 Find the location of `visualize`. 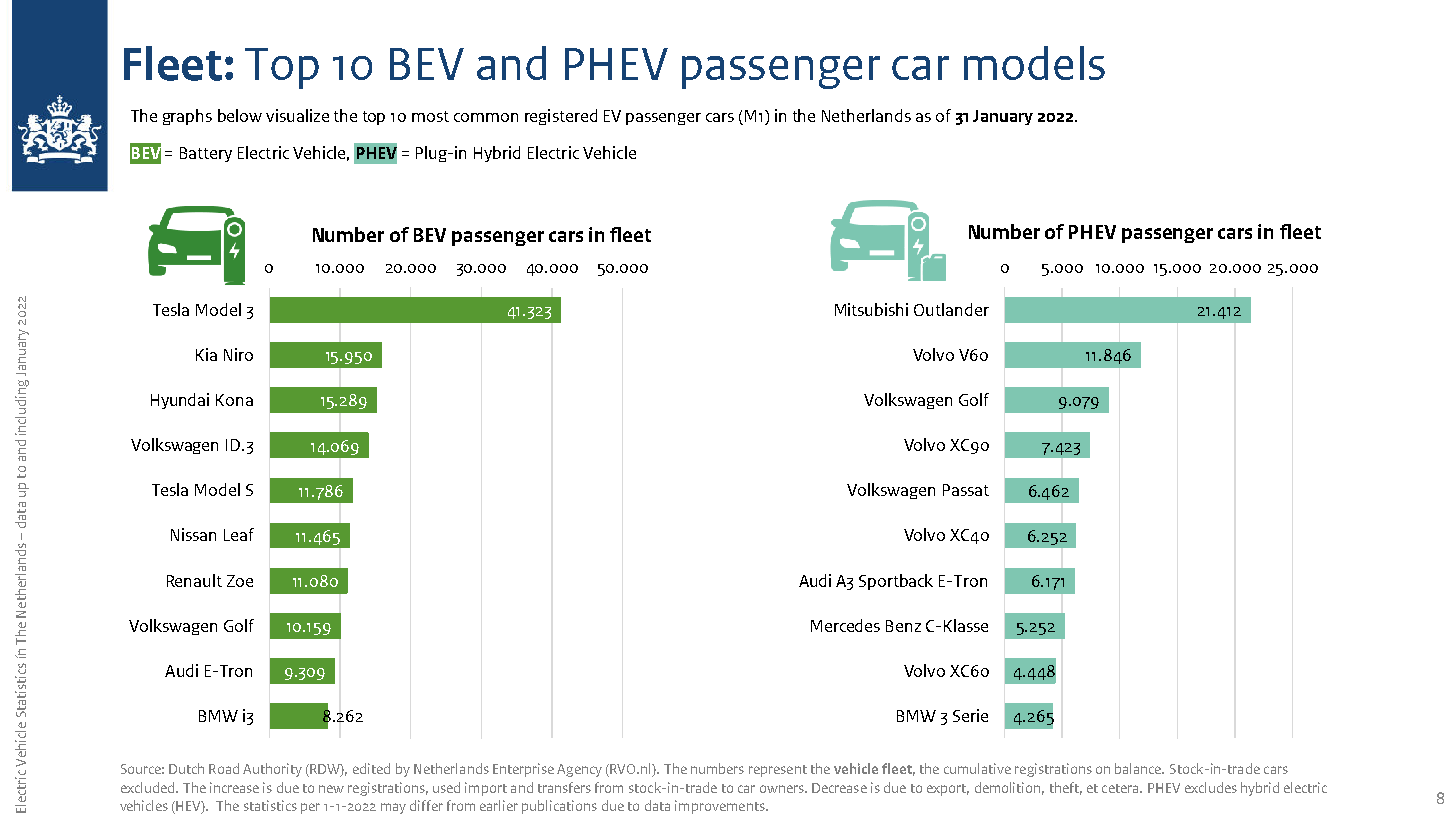

visualize is located at coordinates (297, 115).
